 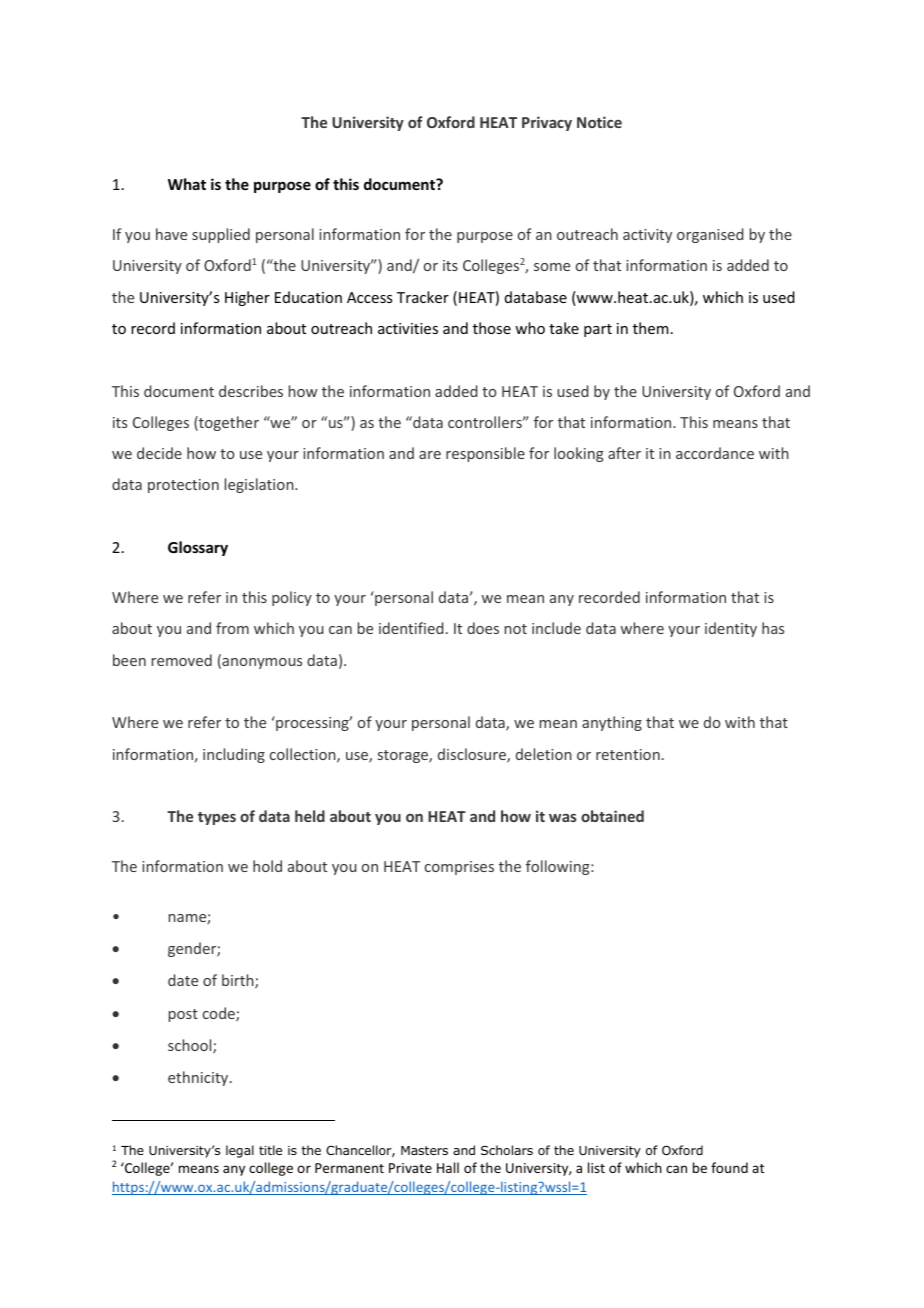 What do you see at coordinates (240, 1151) in the screenshot?
I see `legal` at bounding box center [240, 1151].
